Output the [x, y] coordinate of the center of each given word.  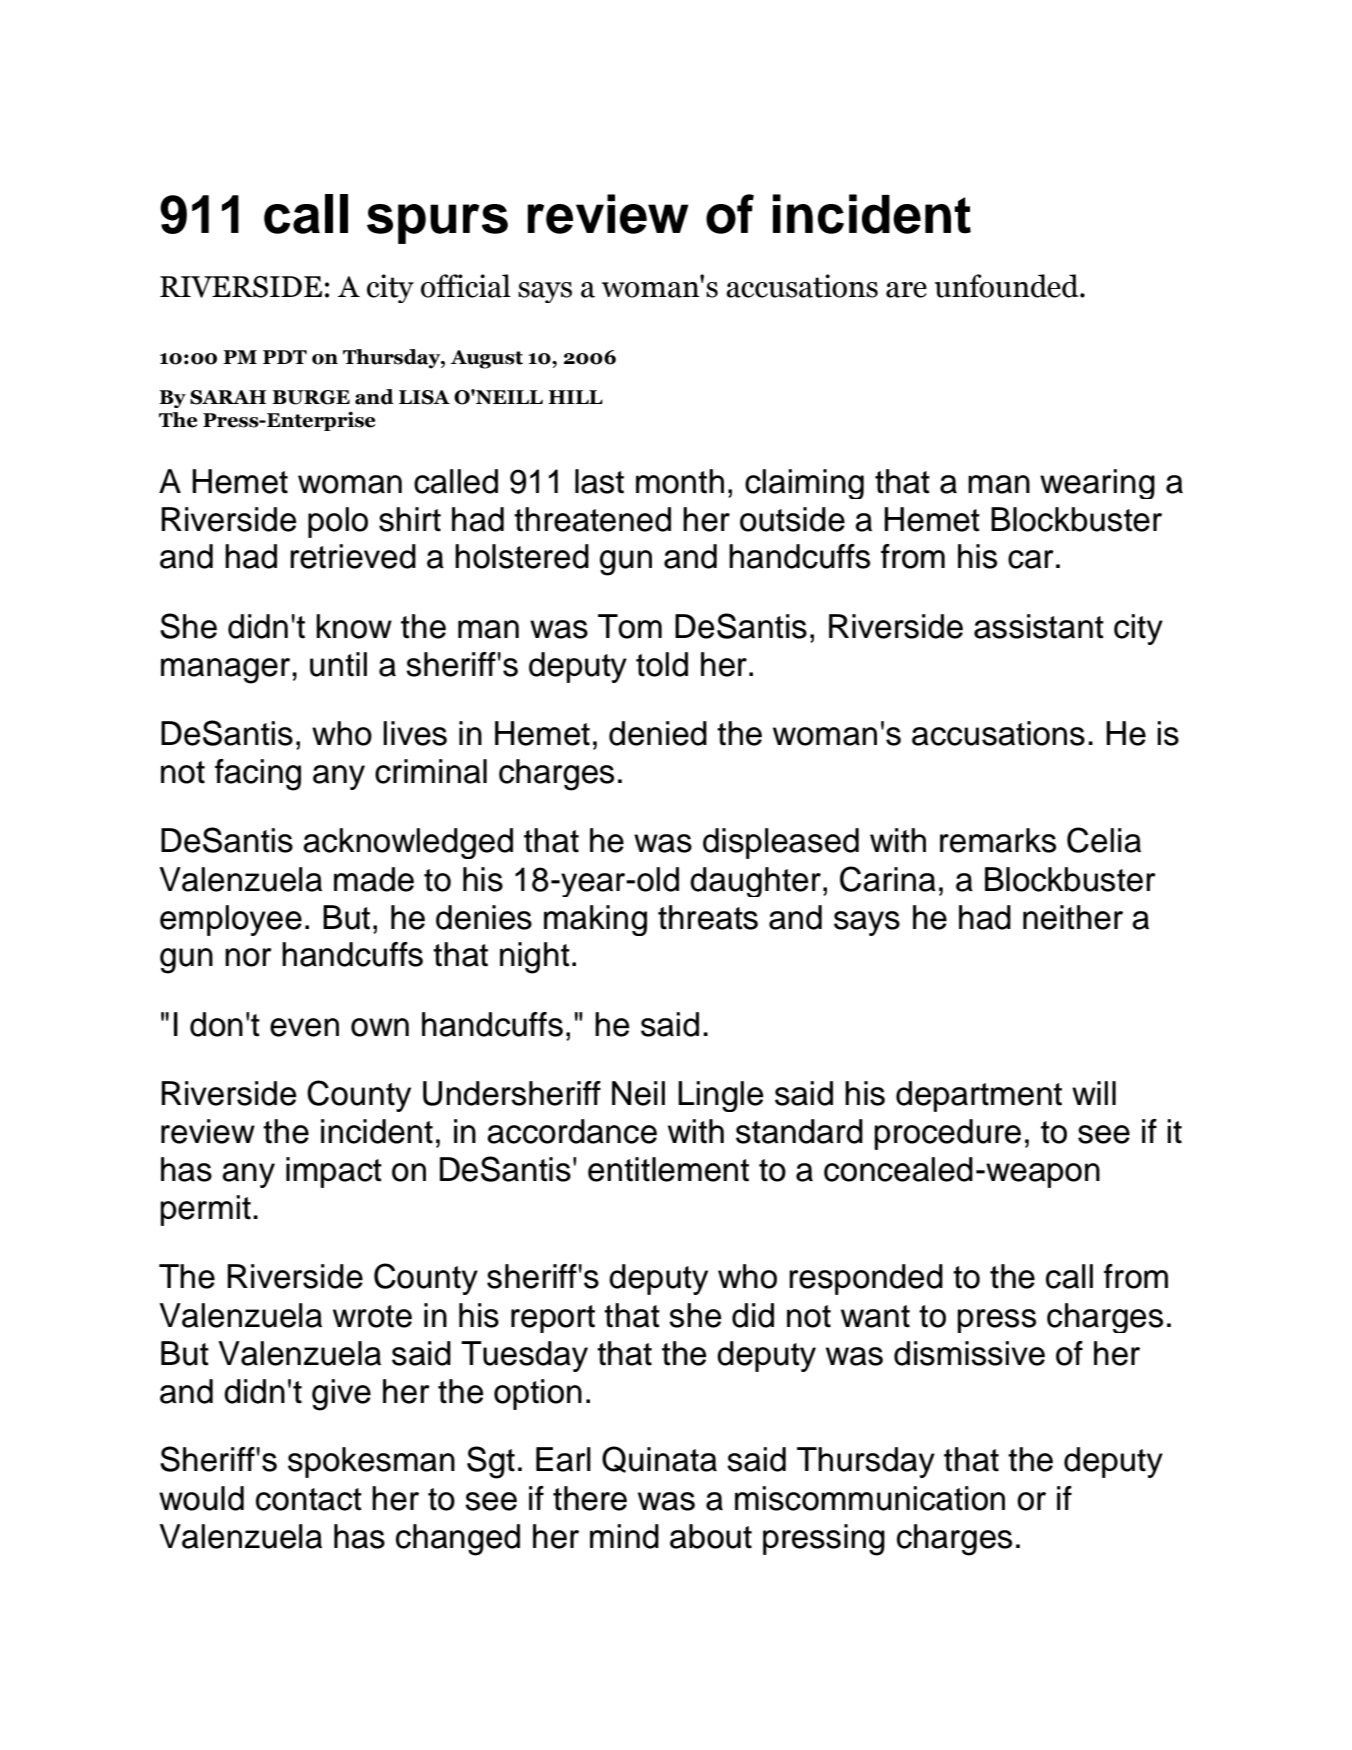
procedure [947, 1134]
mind [624, 1536]
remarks [998, 840]
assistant [1039, 626]
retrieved [353, 556]
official [466, 286]
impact [334, 1172]
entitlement [668, 1169]
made [374, 879]
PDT [285, 357]
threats [708, 917]
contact [309, 1499]
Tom [630, 626]
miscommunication [870, 1498]
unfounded [1008, 286]
